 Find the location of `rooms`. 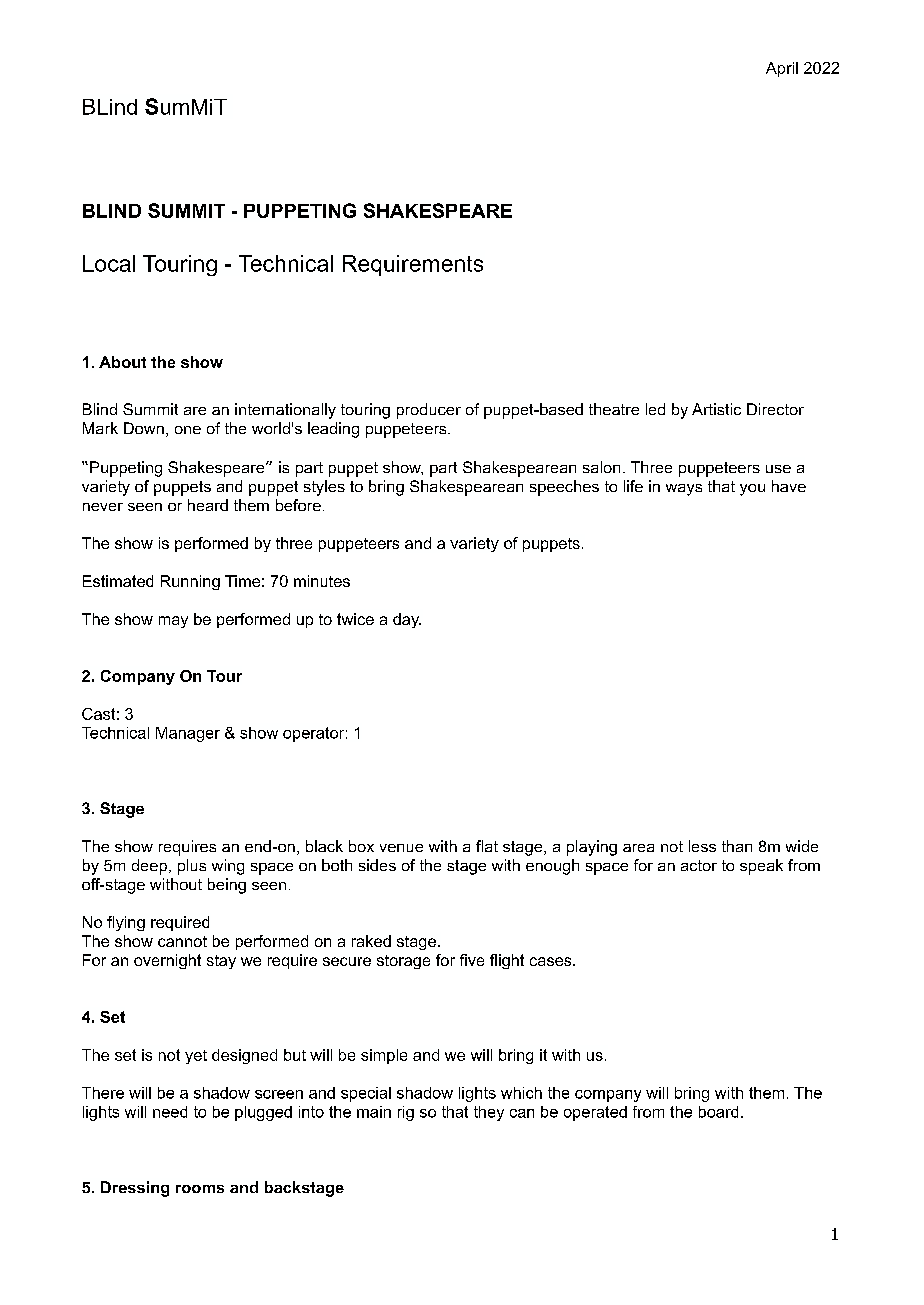

rooms is located at coordinates (200, 1189).
